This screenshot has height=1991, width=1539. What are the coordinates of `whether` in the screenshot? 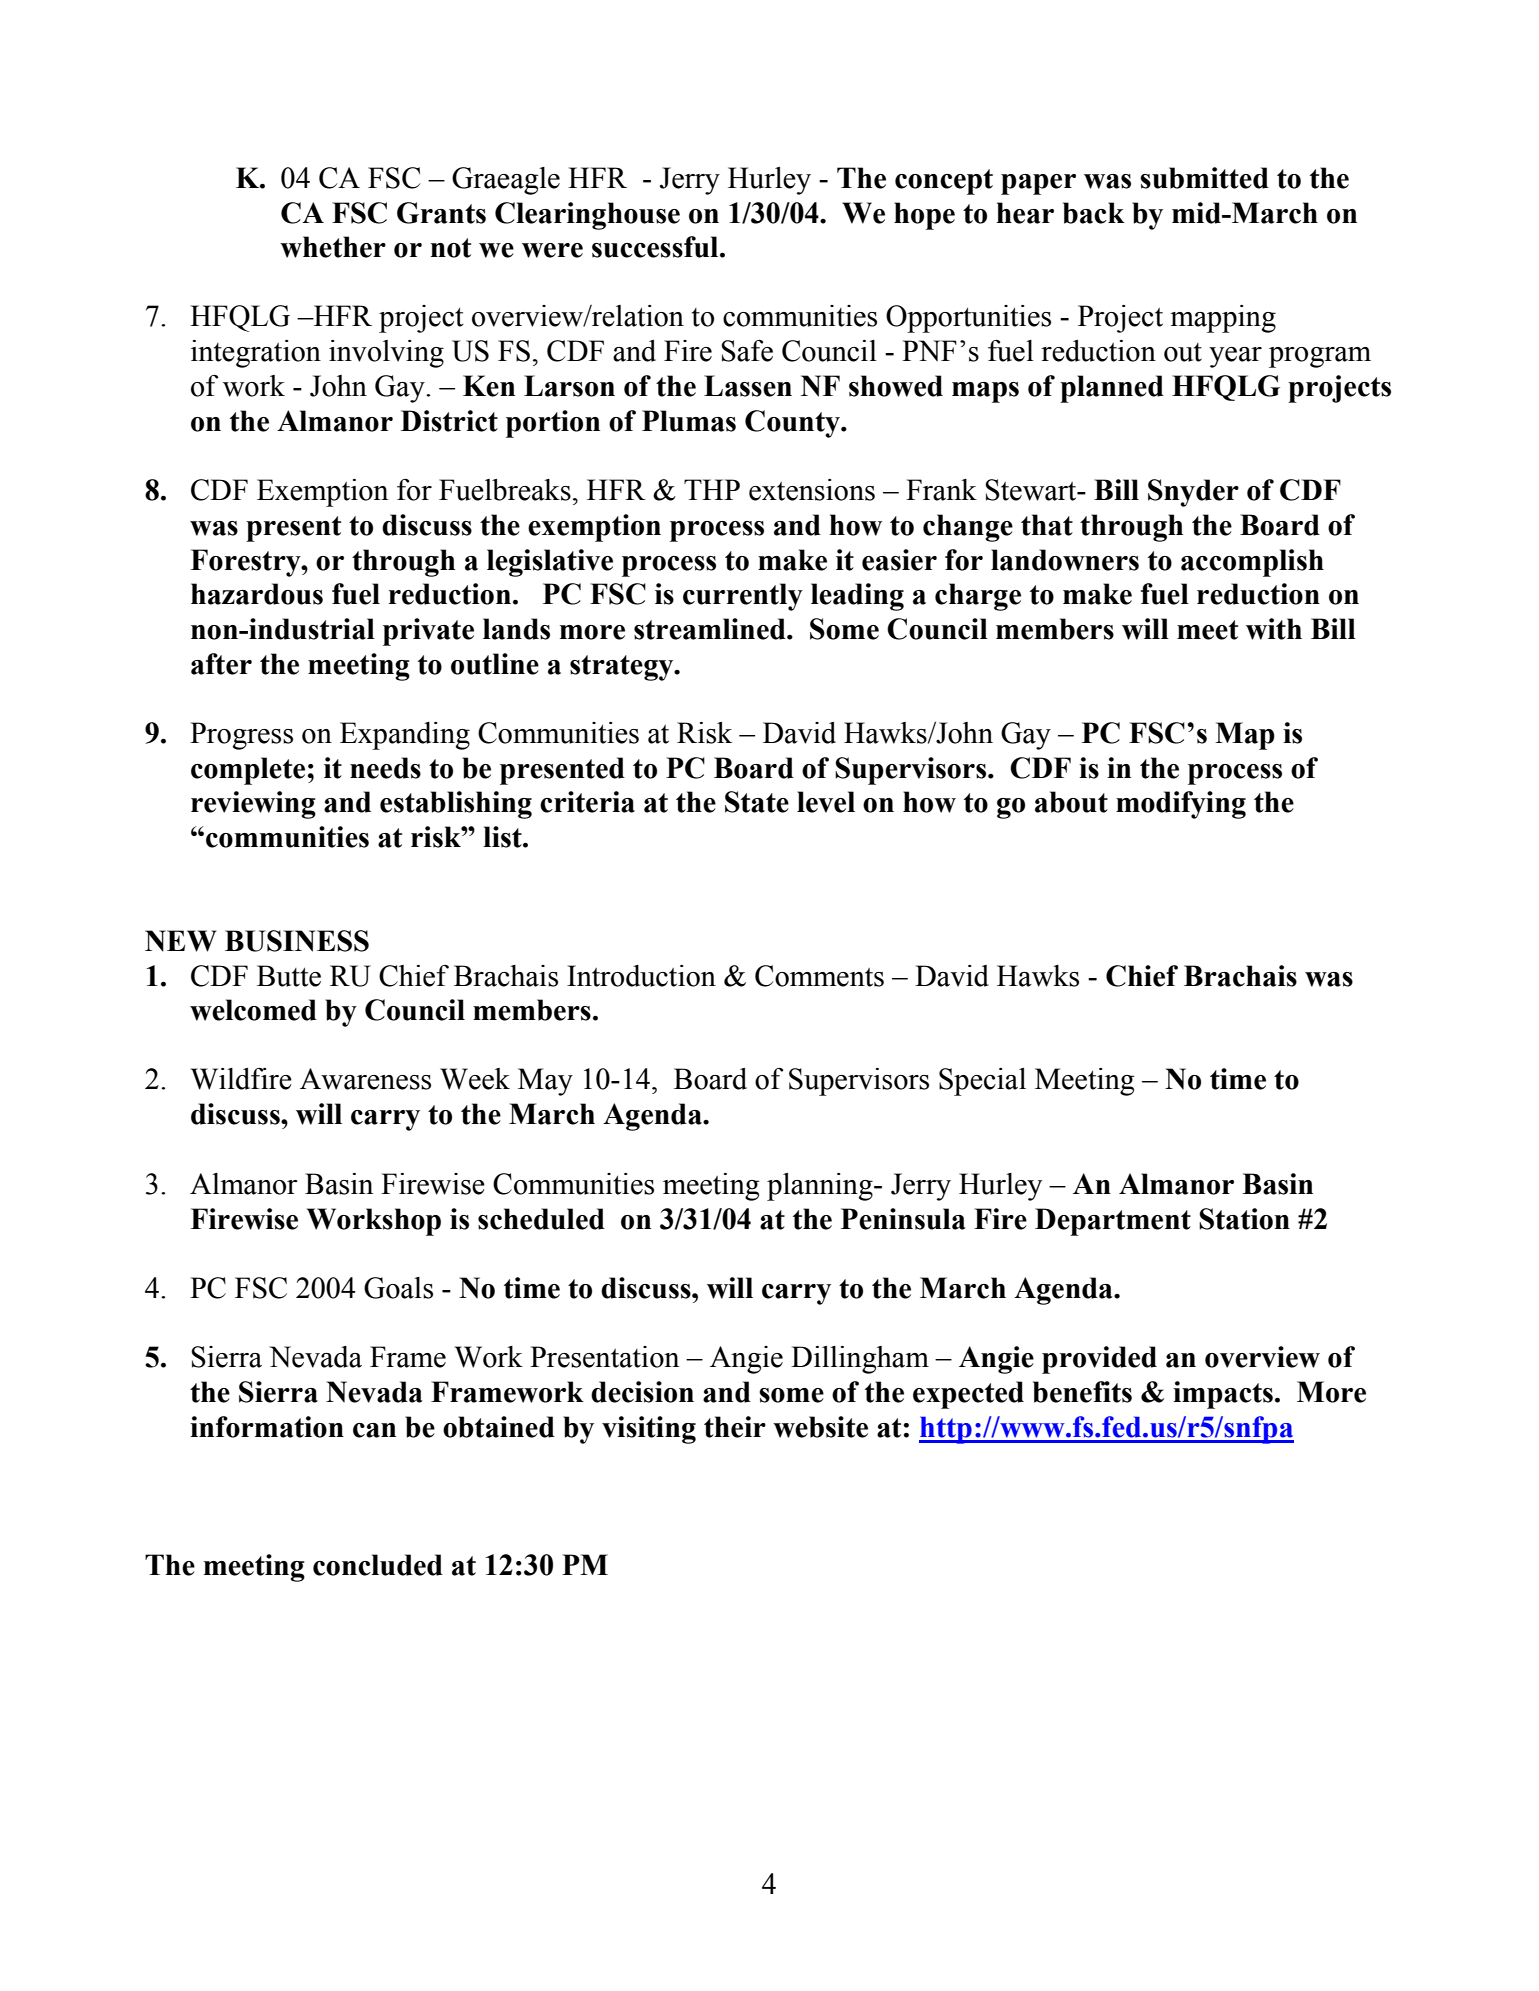 It's located at (333, 247).
